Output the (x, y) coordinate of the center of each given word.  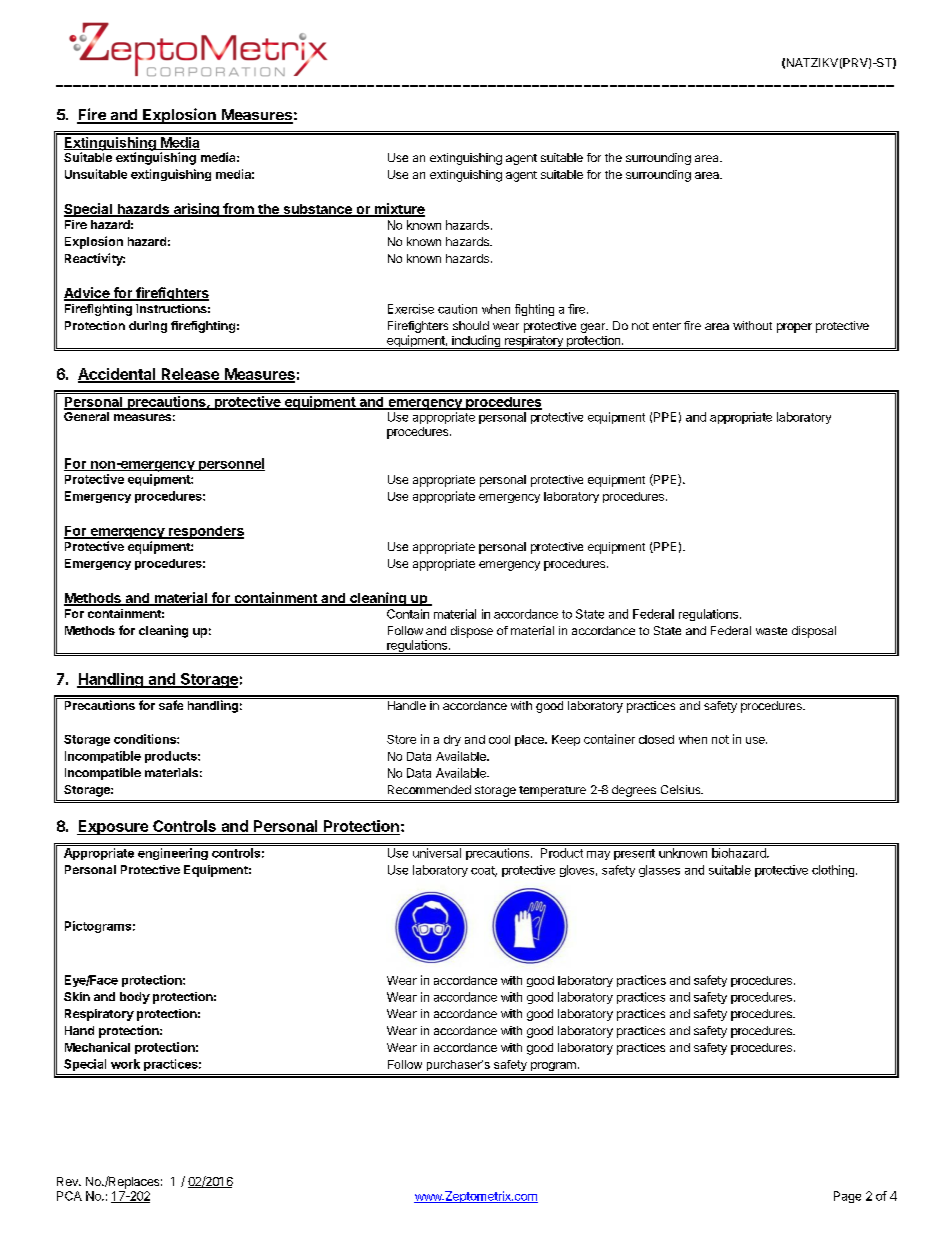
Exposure (113, 827)
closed (656, 739)
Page (847, 1197)
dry (452, 740)
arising (196, 210)
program (553, 1066)
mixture (398, 210)
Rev (68, 1181)
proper (794, 328)
